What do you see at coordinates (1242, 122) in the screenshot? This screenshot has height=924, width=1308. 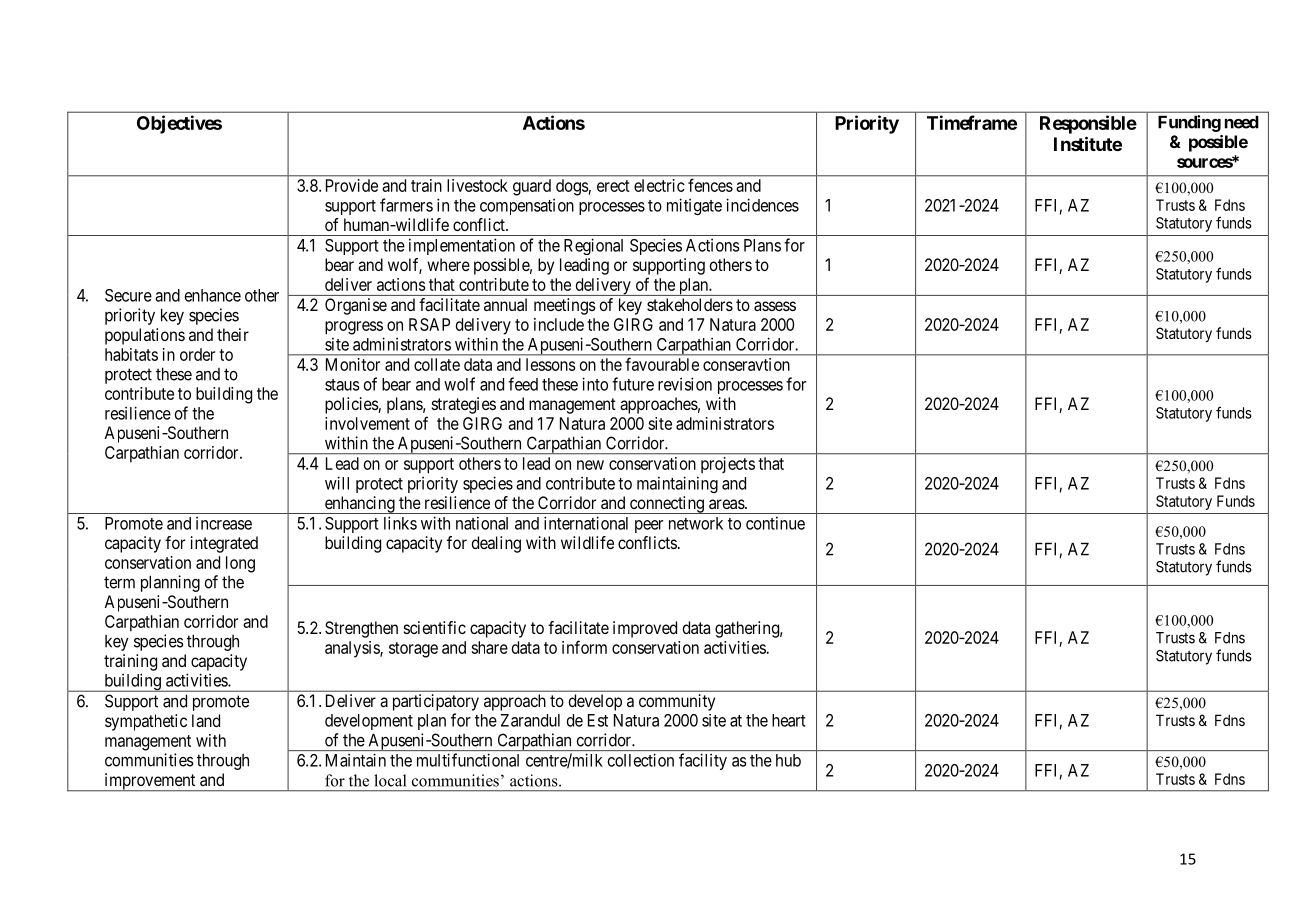 I see `need` at bounding box center [1242, 122].
